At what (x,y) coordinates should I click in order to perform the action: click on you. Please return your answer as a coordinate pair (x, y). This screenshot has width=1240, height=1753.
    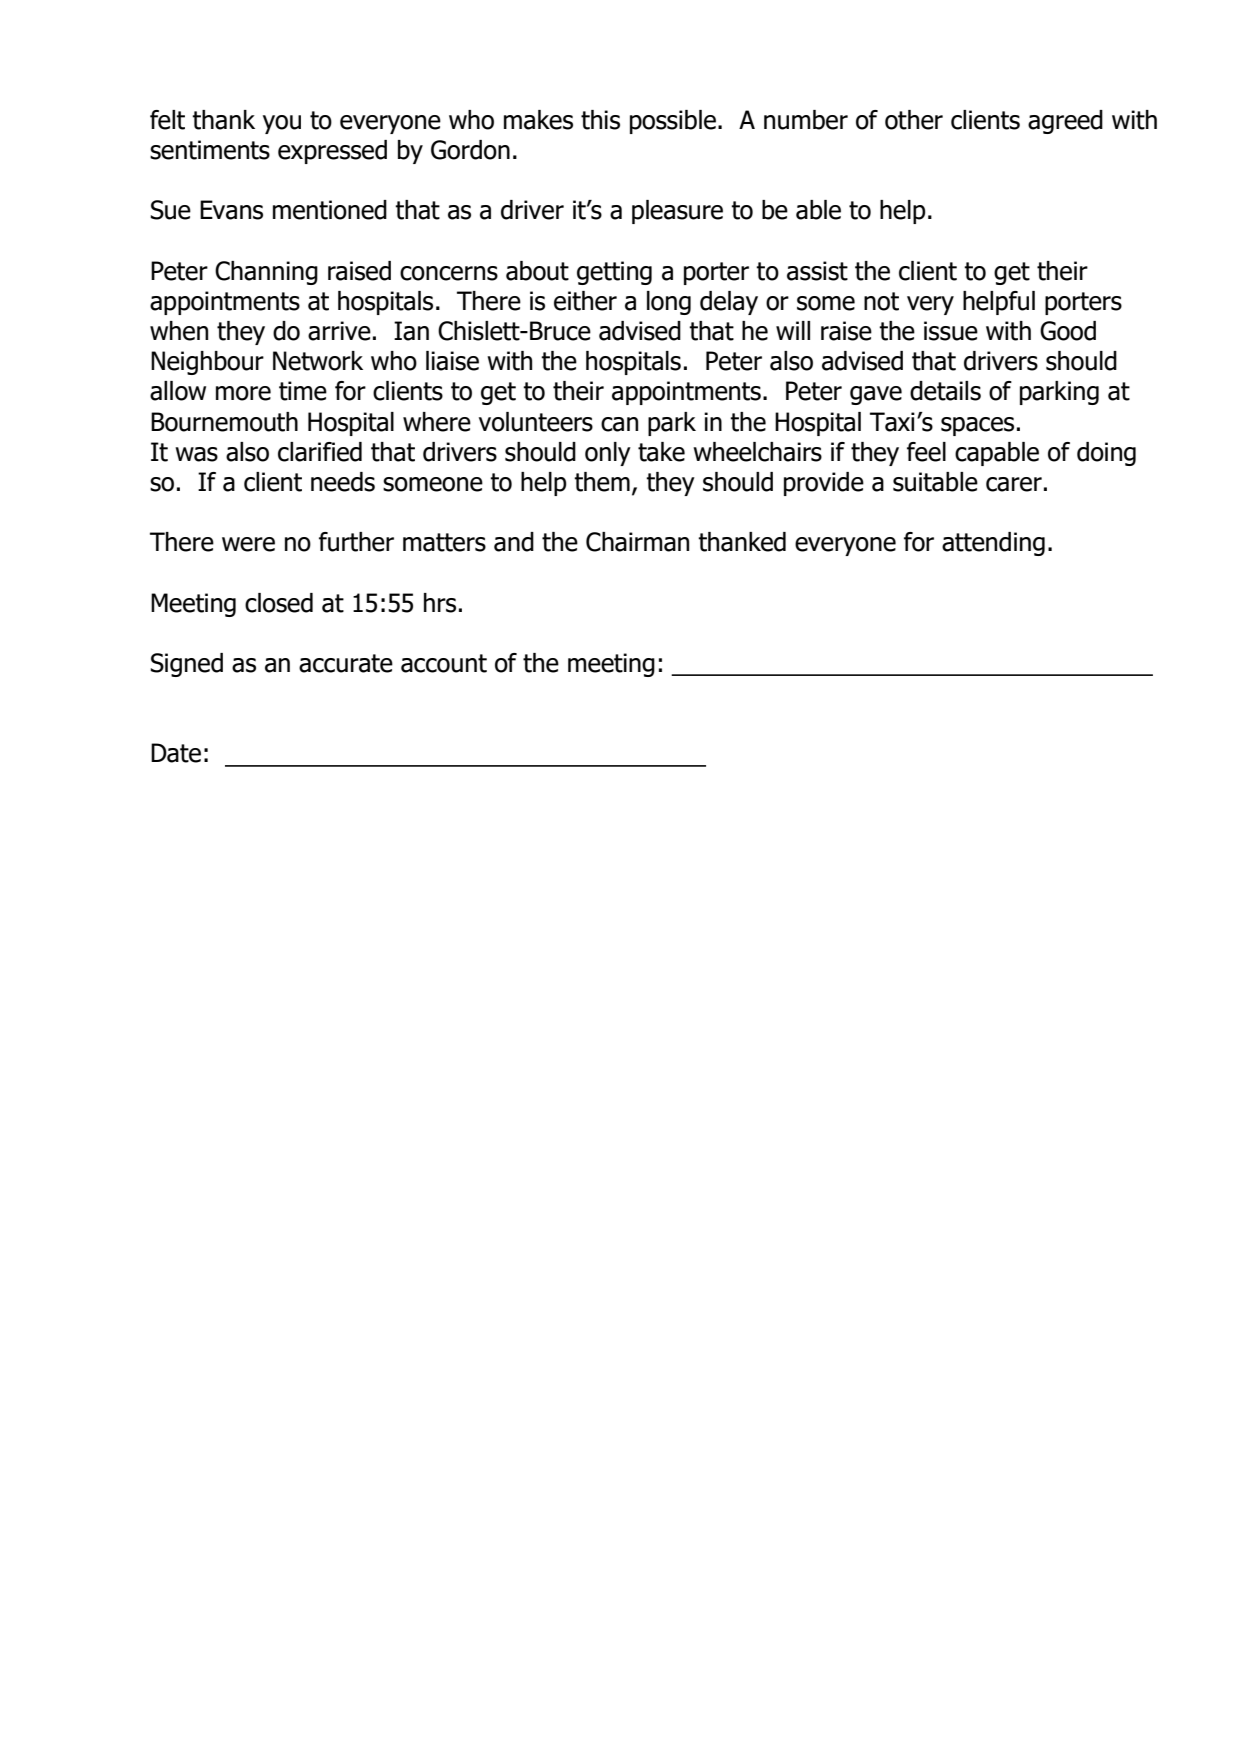
    Looking at the image, I should click on (282, 124).
